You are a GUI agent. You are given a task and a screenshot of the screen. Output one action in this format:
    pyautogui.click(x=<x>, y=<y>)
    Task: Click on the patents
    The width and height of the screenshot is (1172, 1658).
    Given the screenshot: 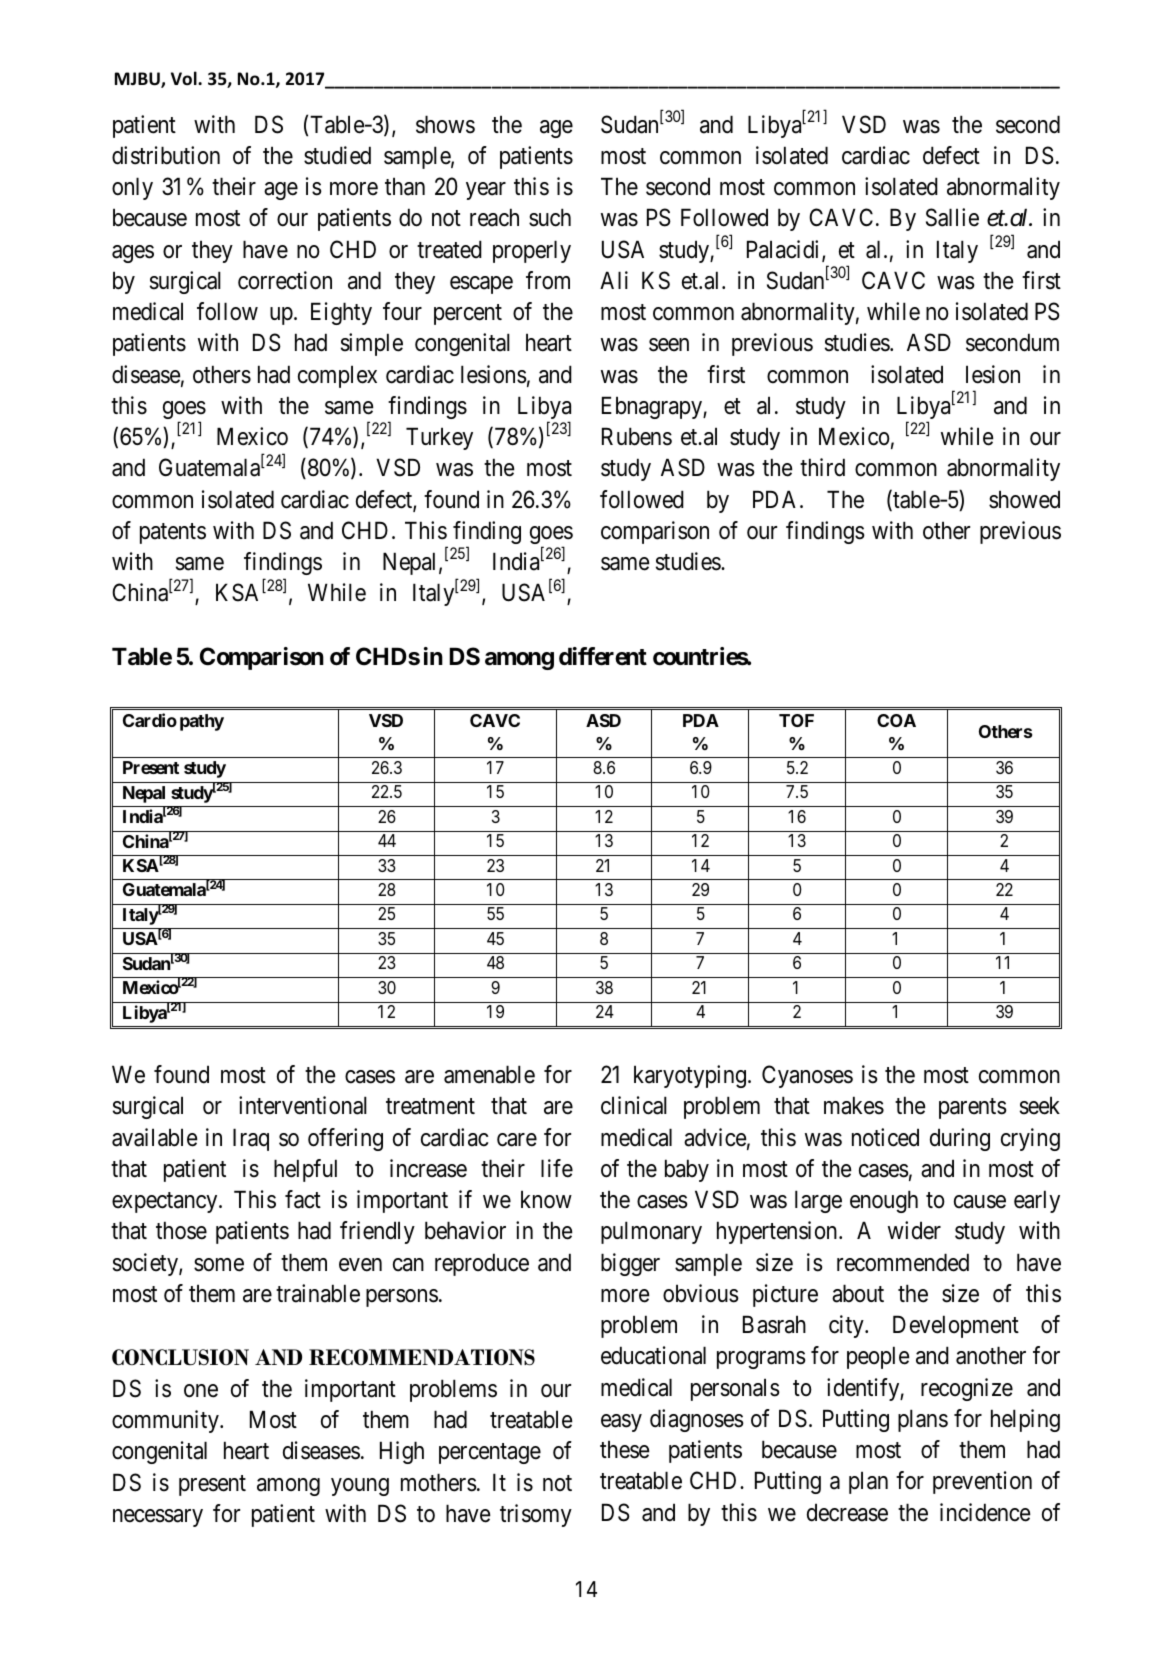 What is the action you would take?
    pyautogui.click(x=173, y=533)
